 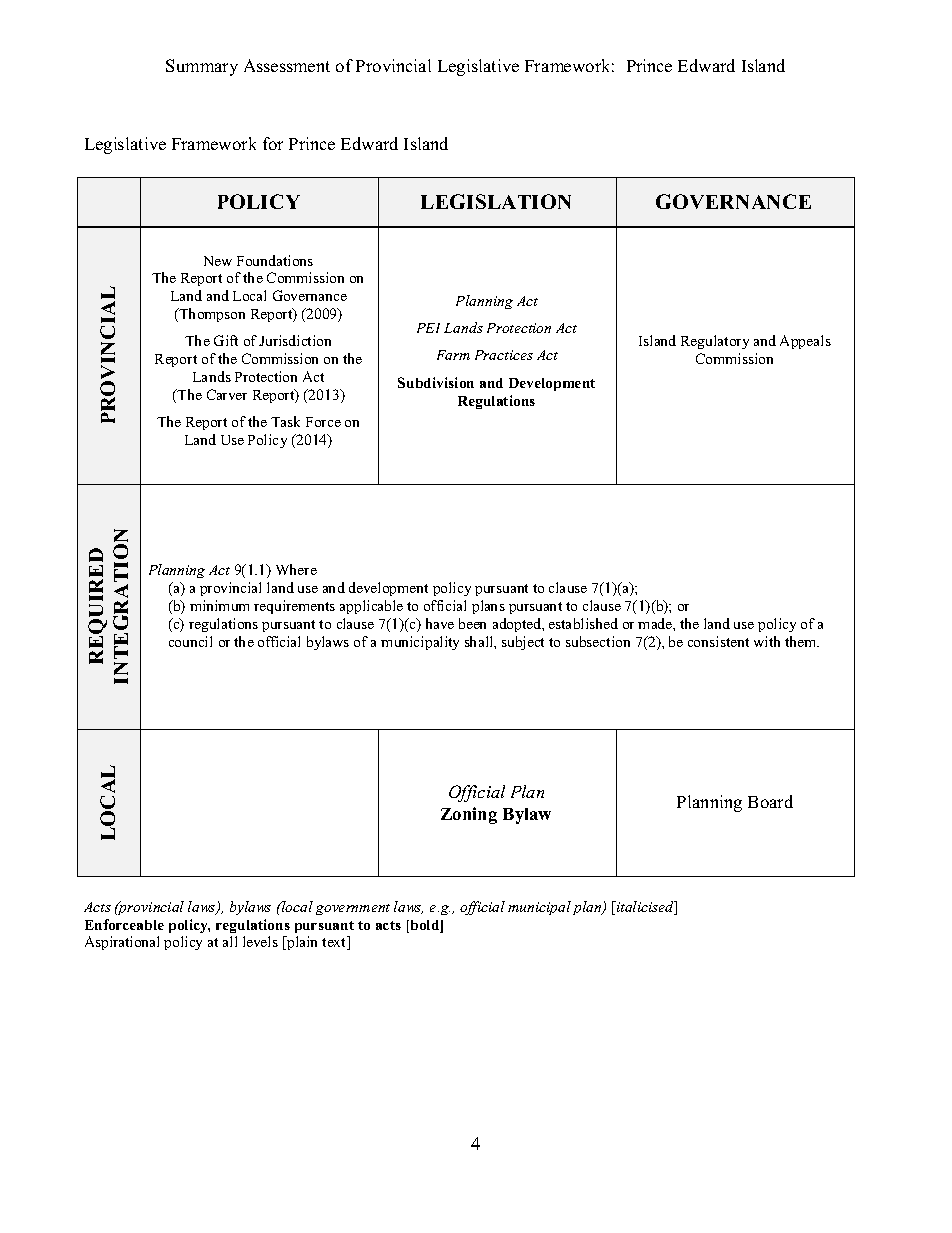 I want to click on Gift, so click(x=226, y=340).
